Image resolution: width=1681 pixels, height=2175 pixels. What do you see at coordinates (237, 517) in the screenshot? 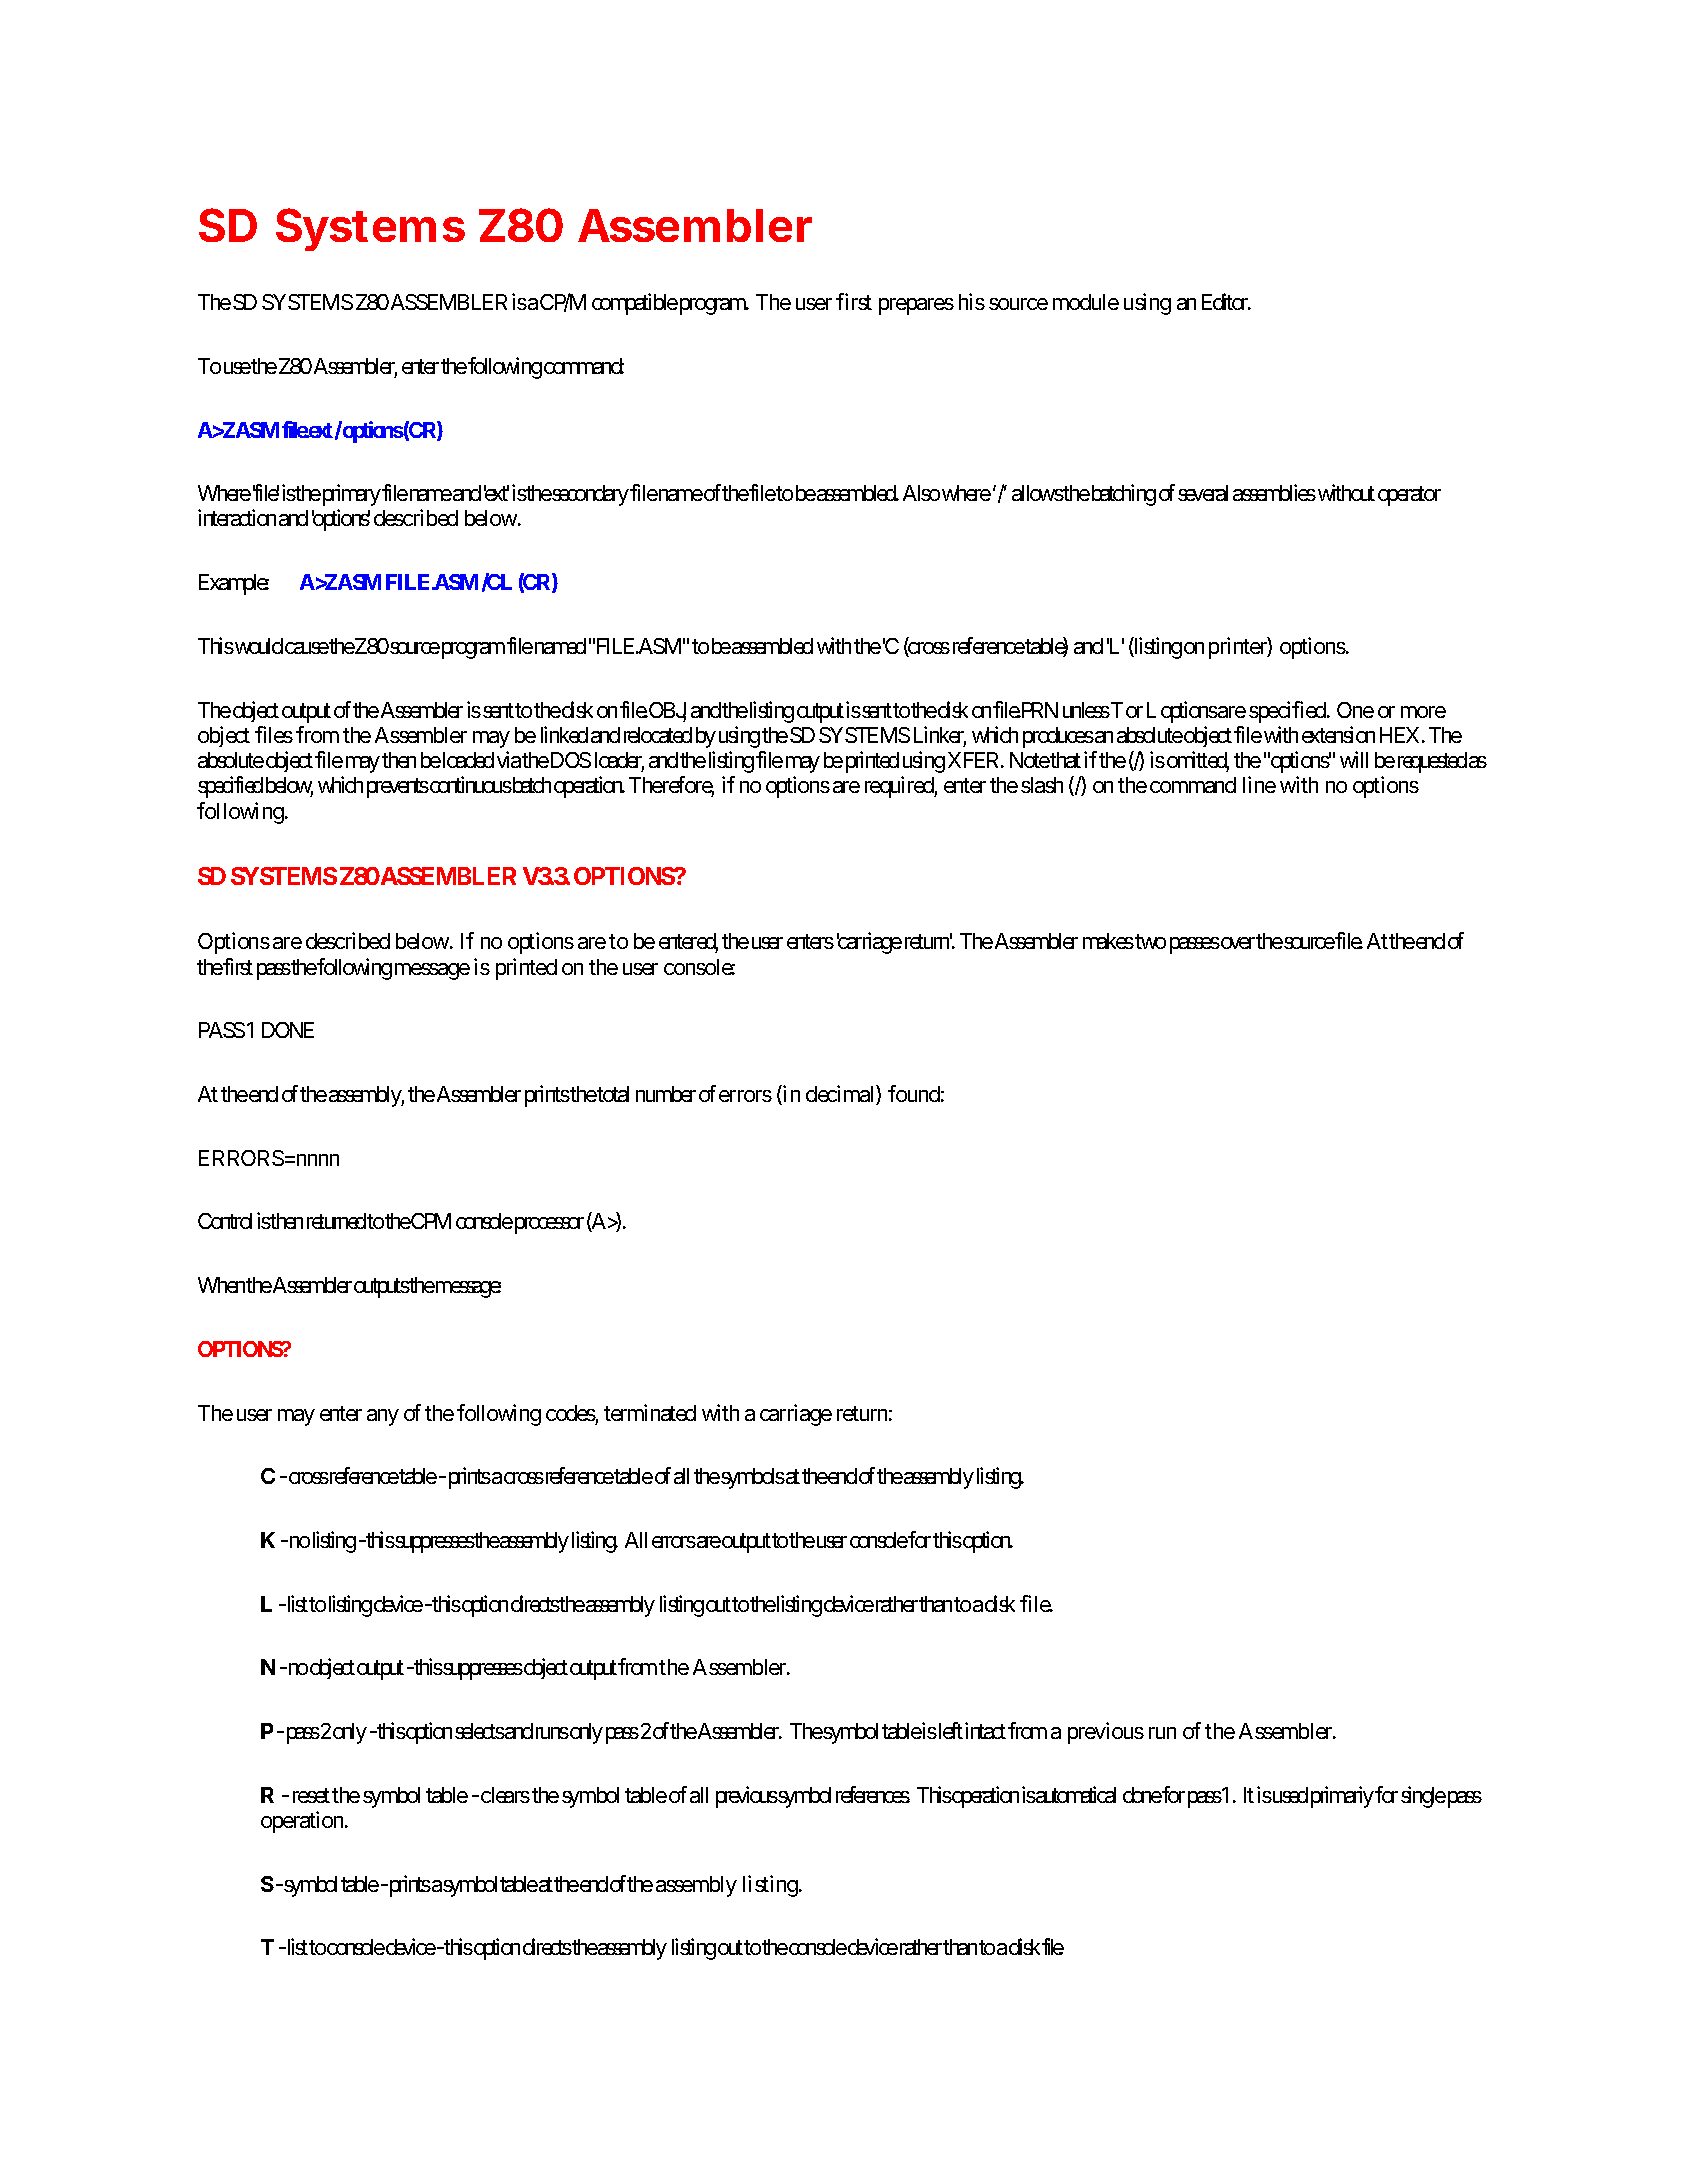
I see `interaction` at bounding box center [237, 517].
